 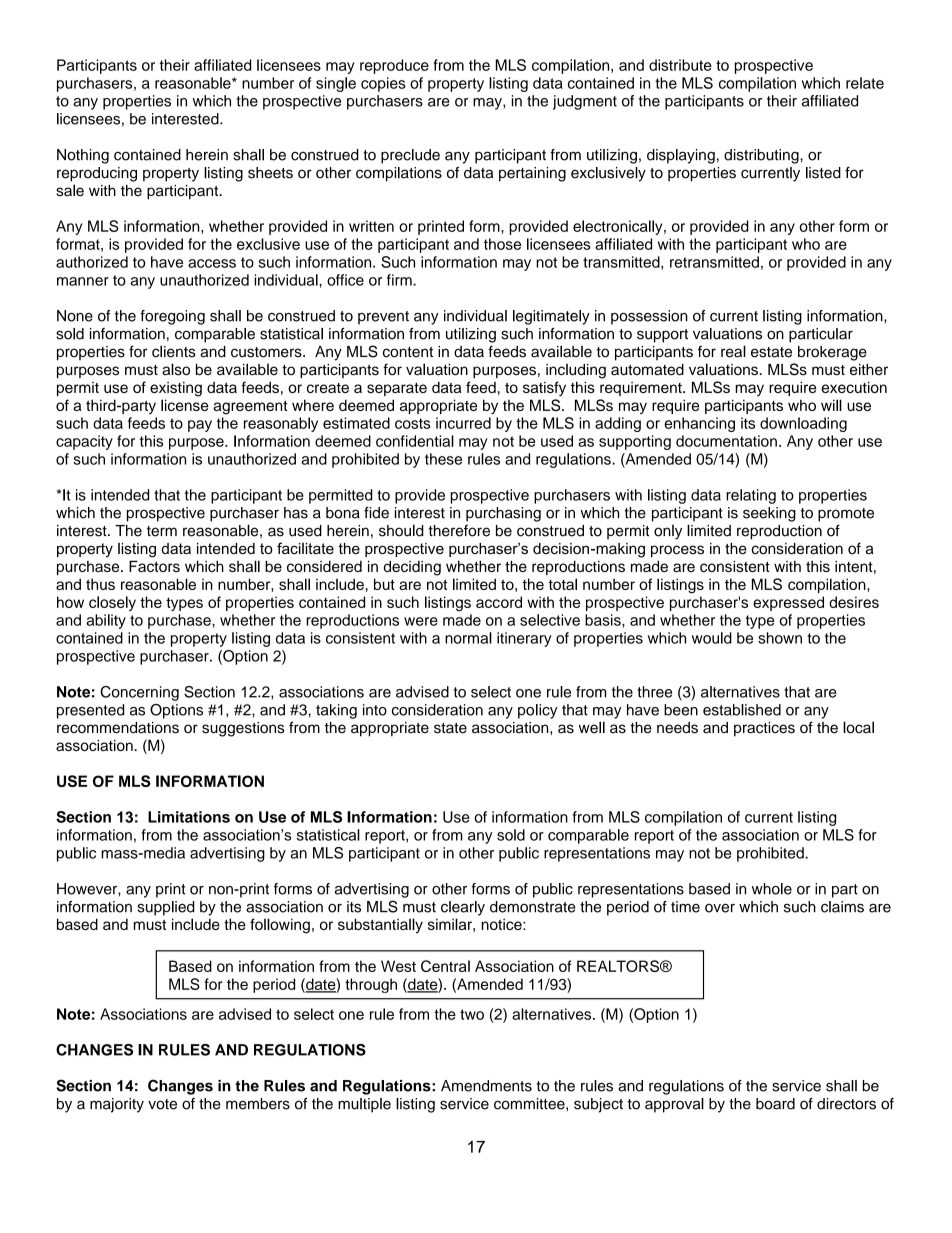 I want to click on practices, so click(x=764, y=729).
